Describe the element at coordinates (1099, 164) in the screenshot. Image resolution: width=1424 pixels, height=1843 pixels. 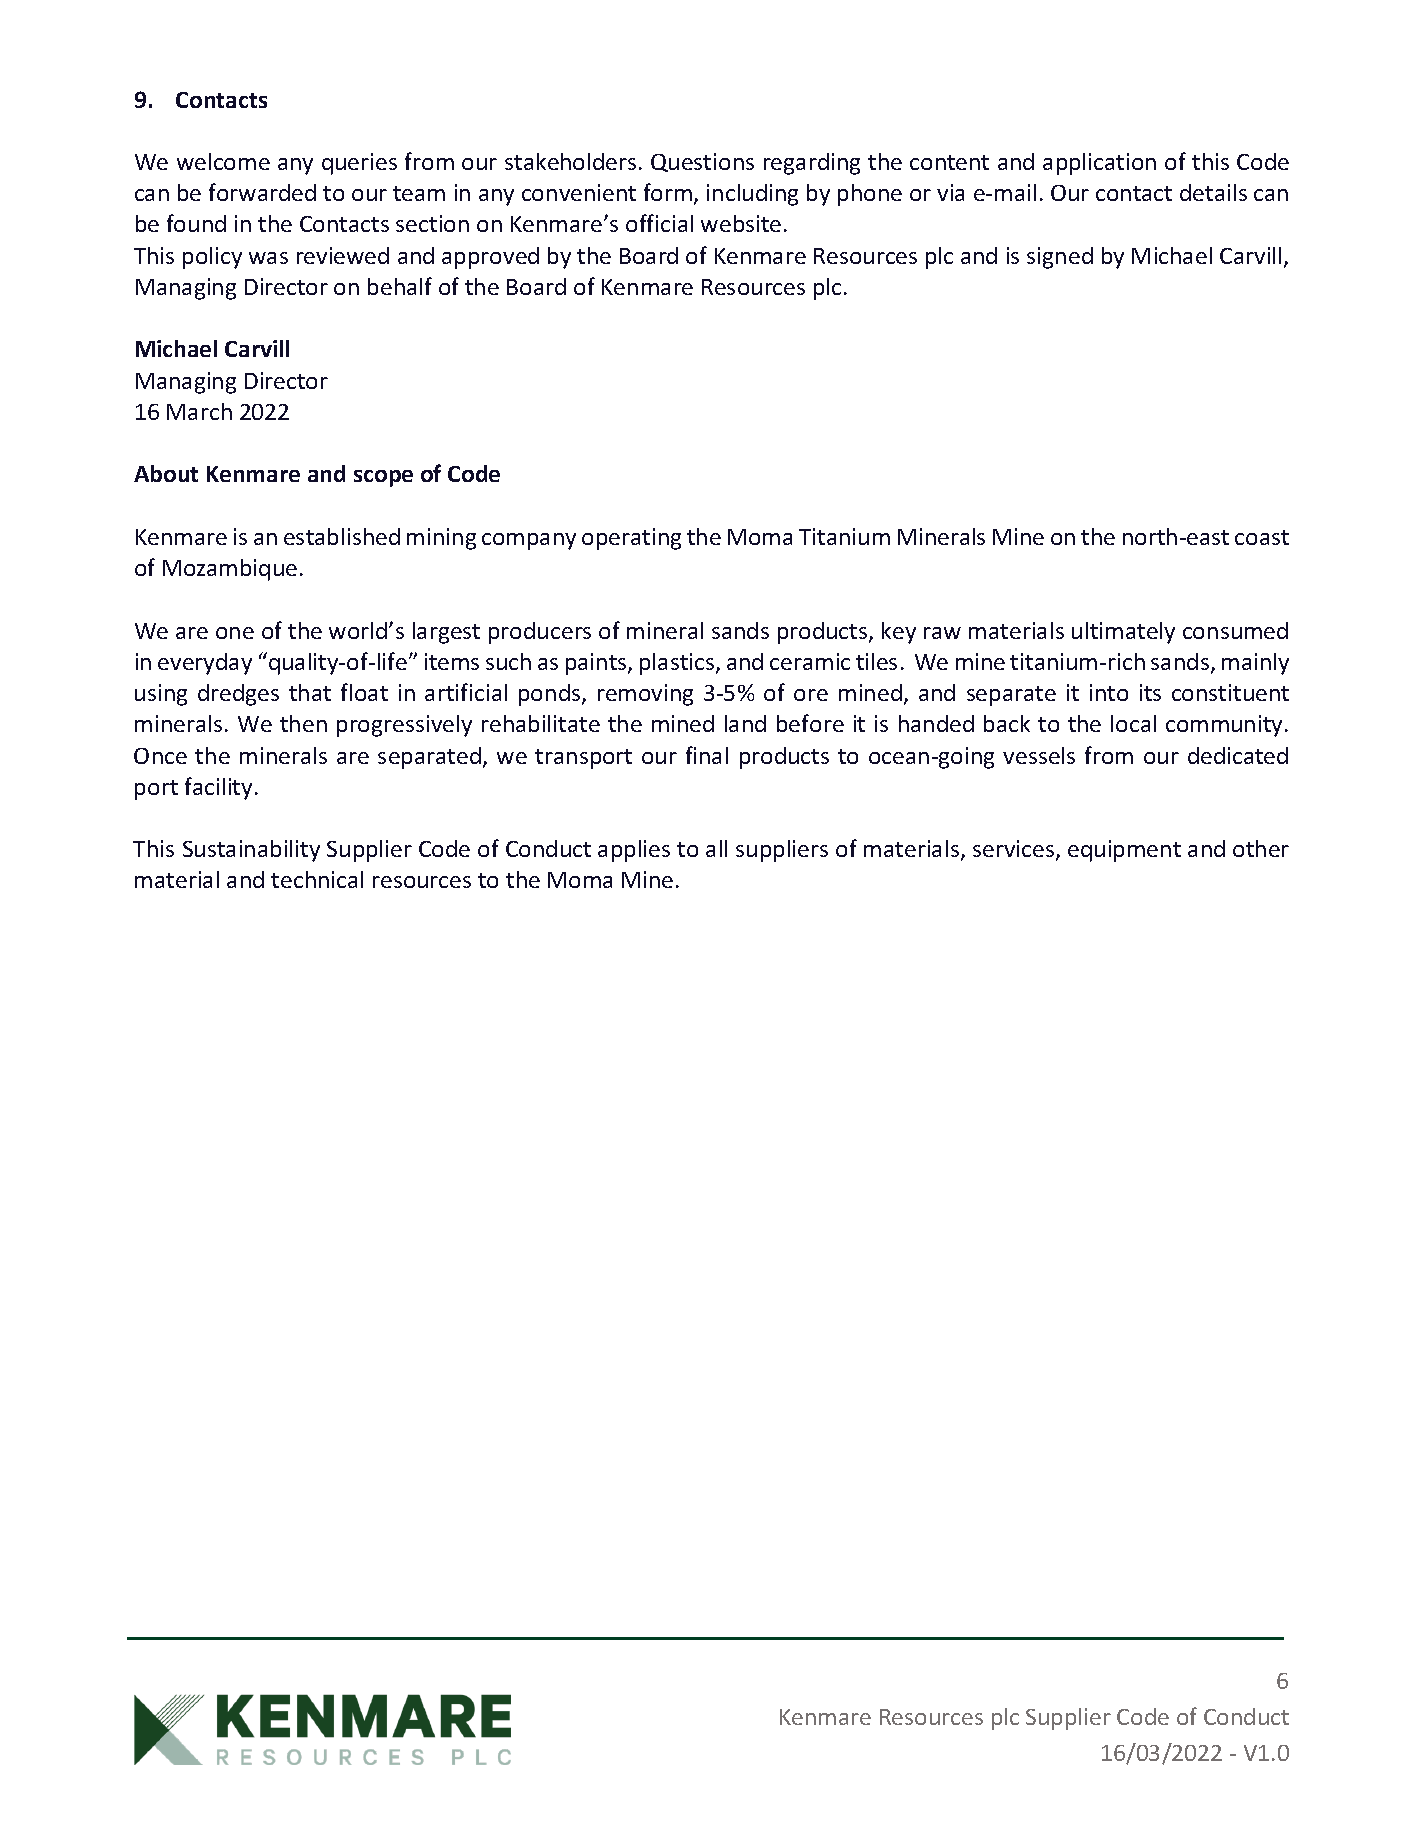
I see `application` at that location.
